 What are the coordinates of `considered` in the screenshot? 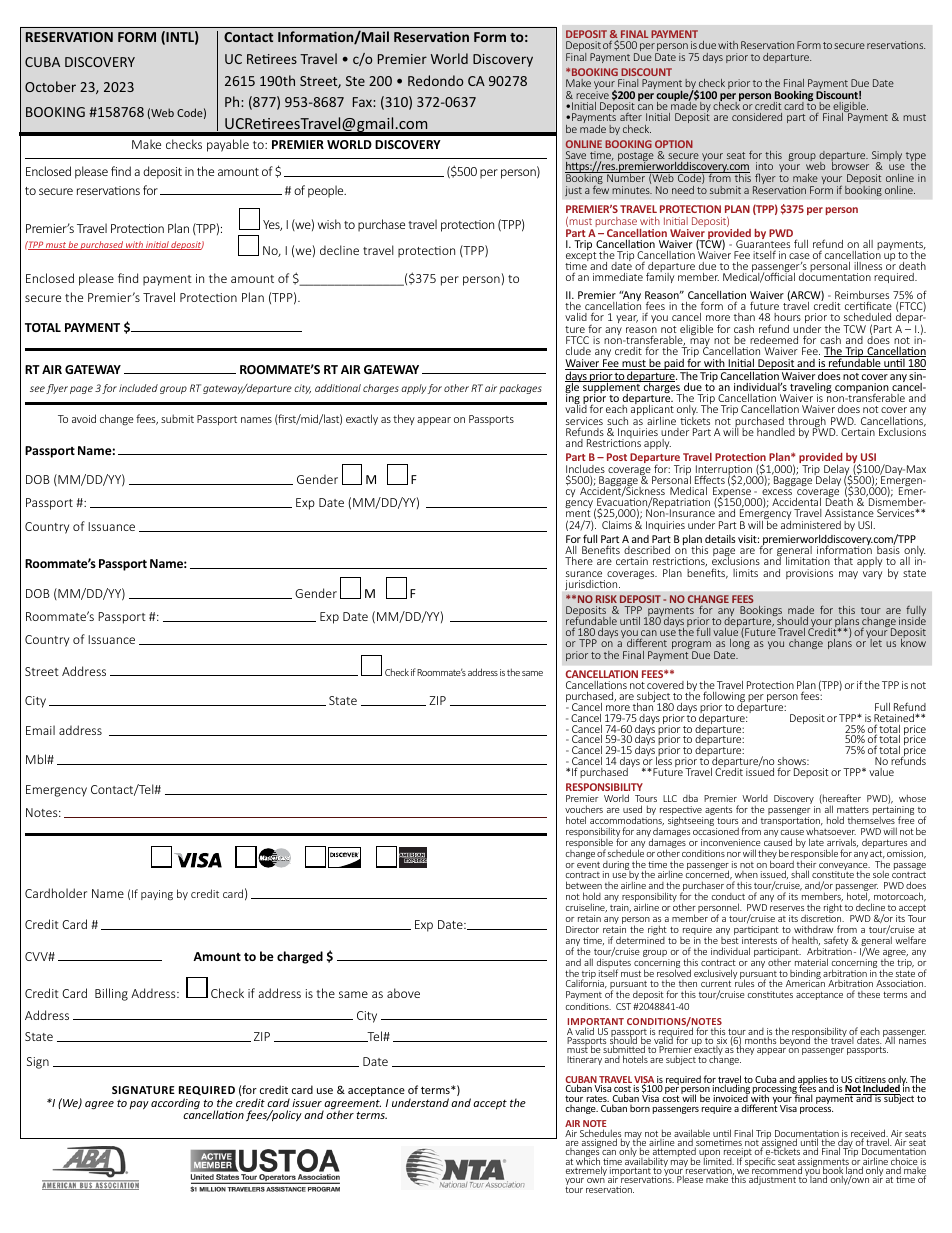 It's located at (757, 117).
